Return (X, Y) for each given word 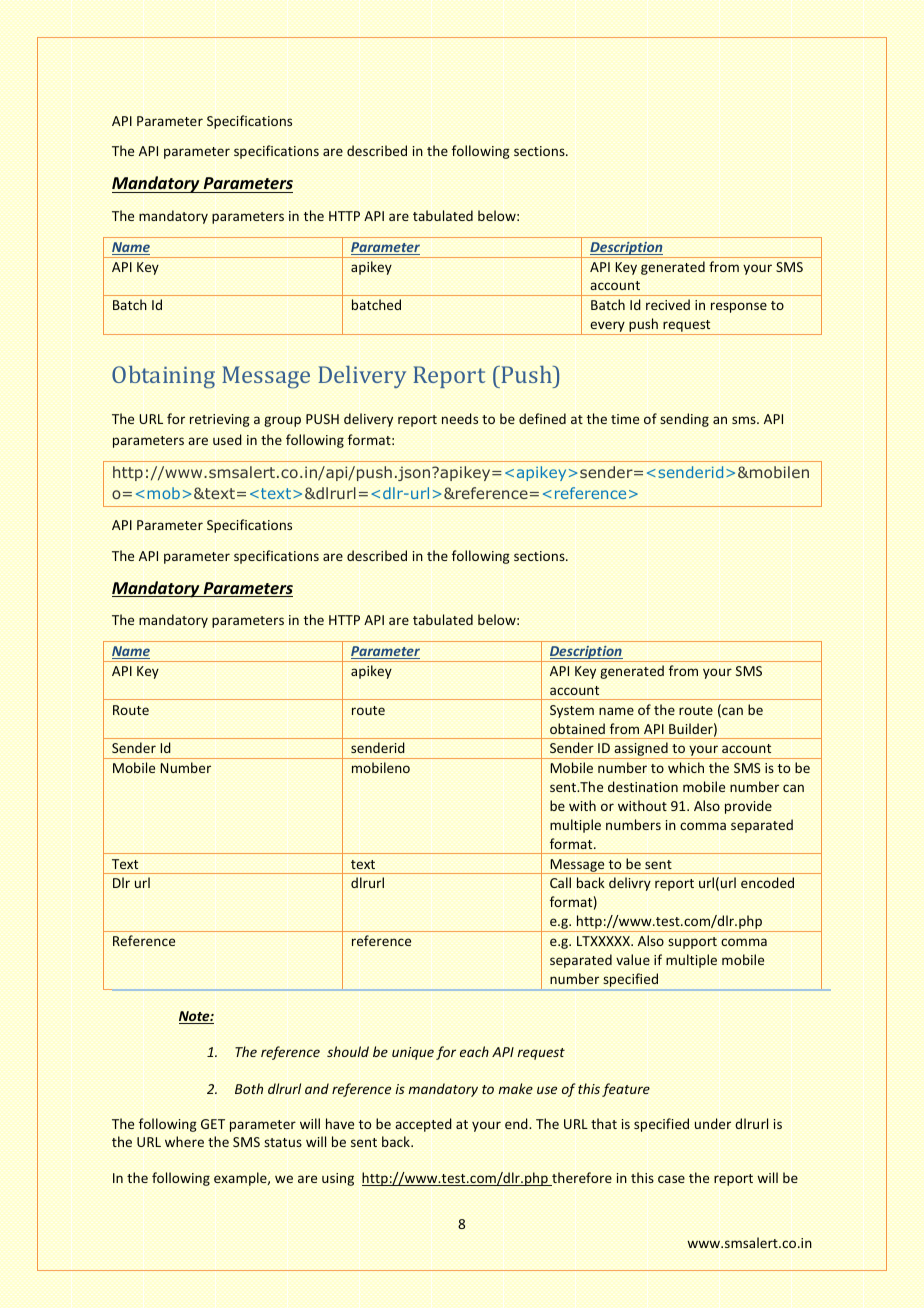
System (572, 711)
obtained (577, 728)
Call (560, 882)
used (227, 439)
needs (460, 418)
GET (213, 1124)
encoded (767, 882)
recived (668, 304)
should (348, 1051)
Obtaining (163, 377)
